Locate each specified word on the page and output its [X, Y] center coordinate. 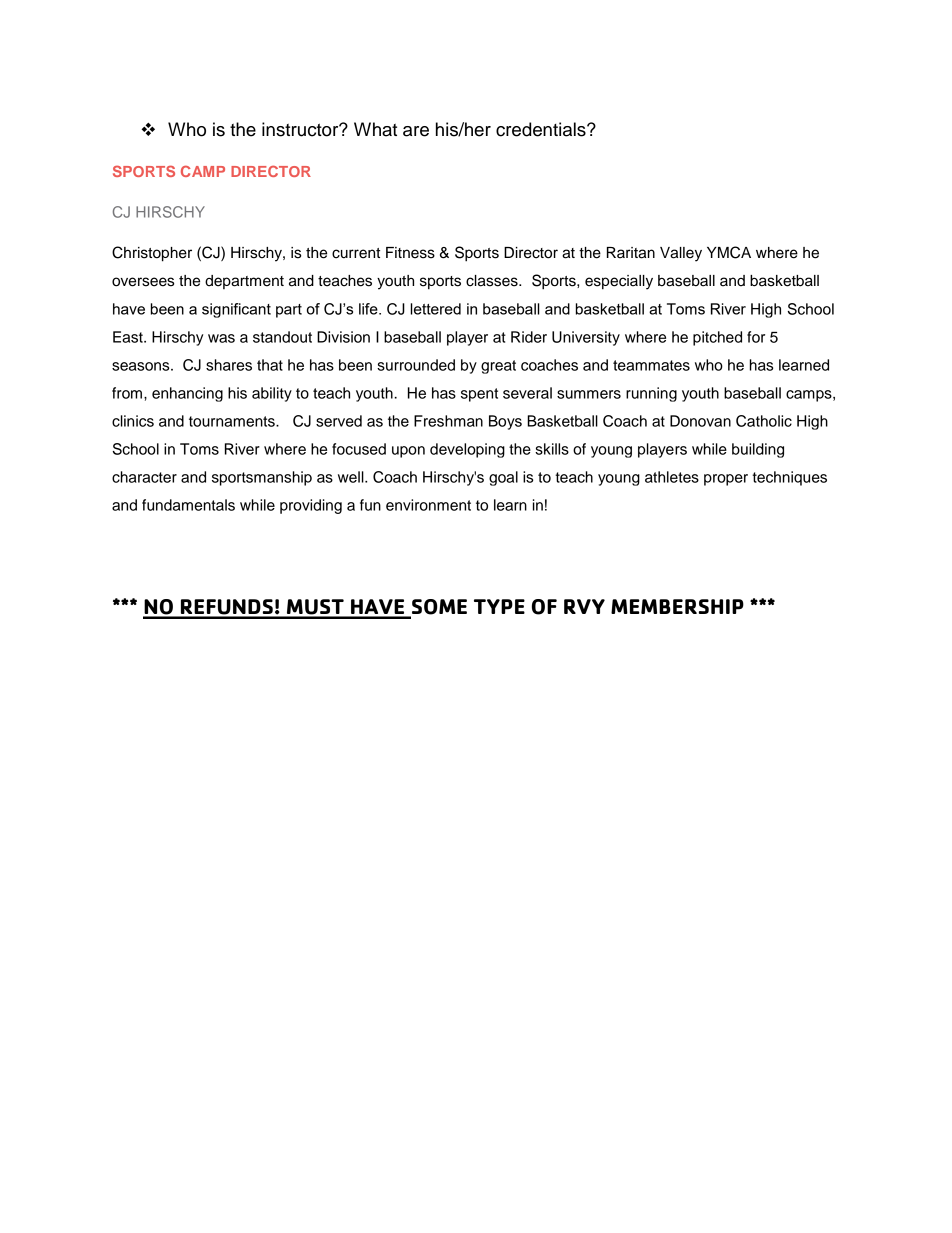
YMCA [729, 252]
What [375, 129]
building [758, 450]
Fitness [410, 253]
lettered [435, 309]
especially [619, 282]
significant [236, 310]
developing [467, 450]
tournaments [233, 421]
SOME [438, 608]
